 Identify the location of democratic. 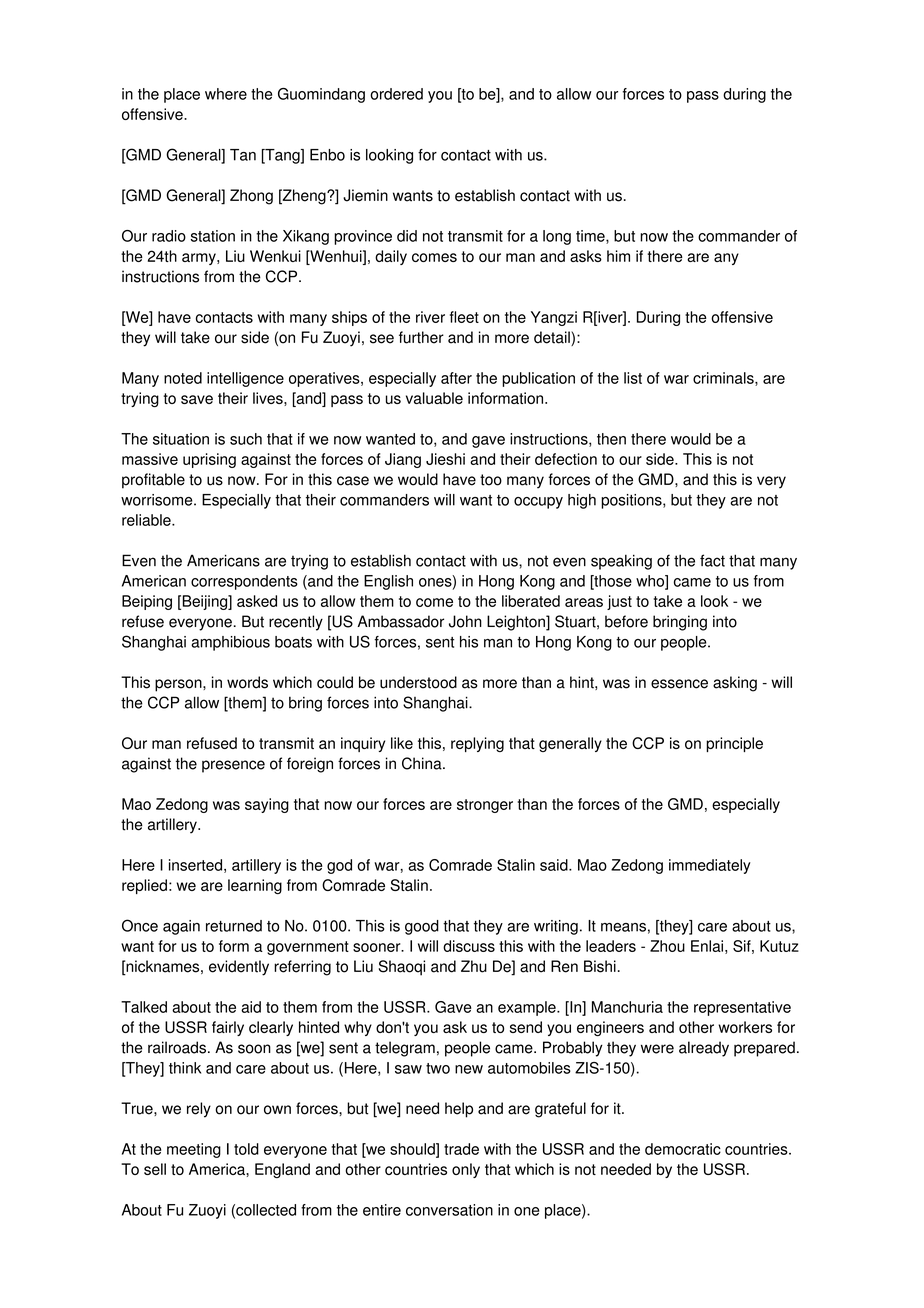
(683, 1149).
